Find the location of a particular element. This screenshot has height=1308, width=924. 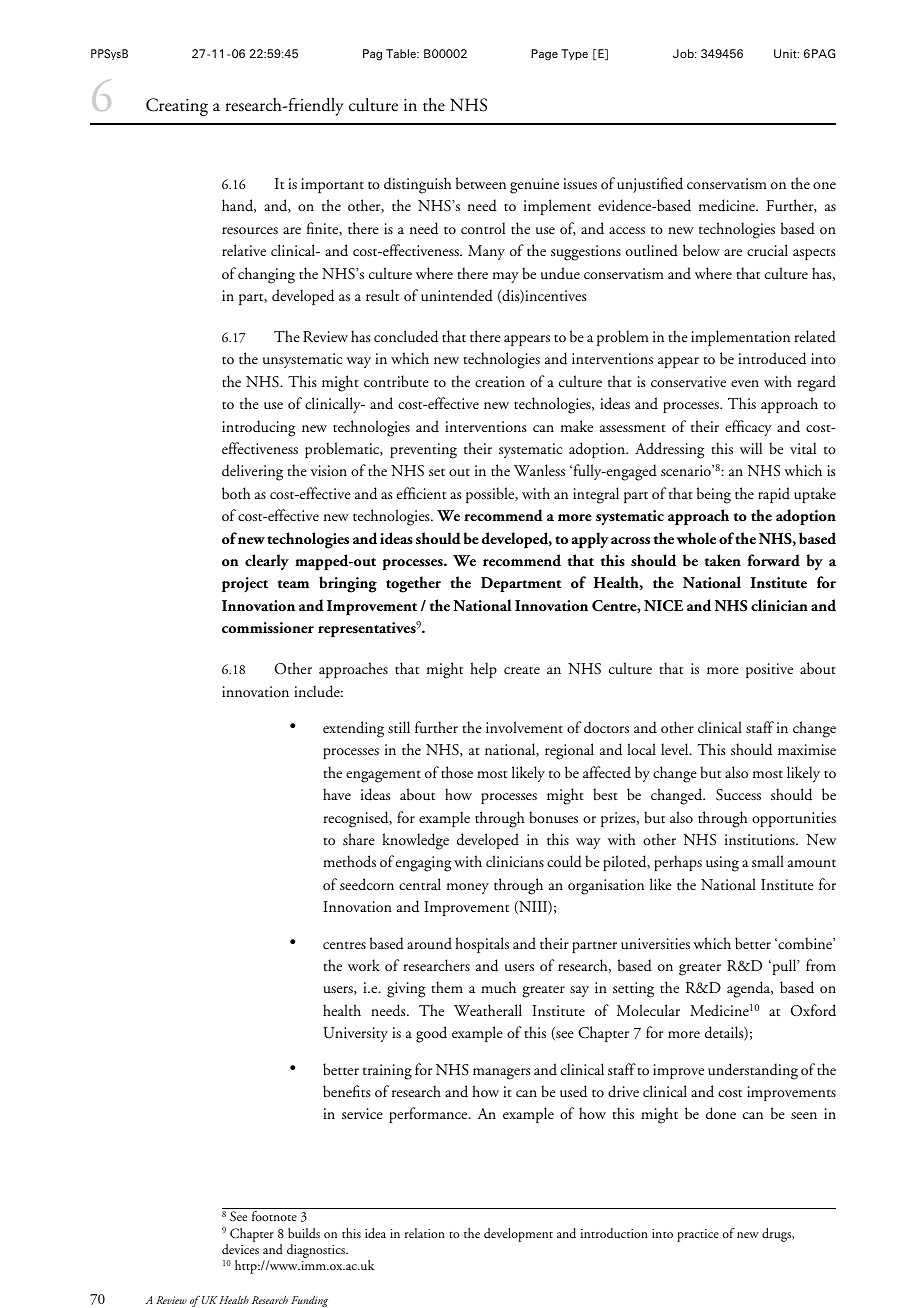

much is located at coordinates (498, 987).
